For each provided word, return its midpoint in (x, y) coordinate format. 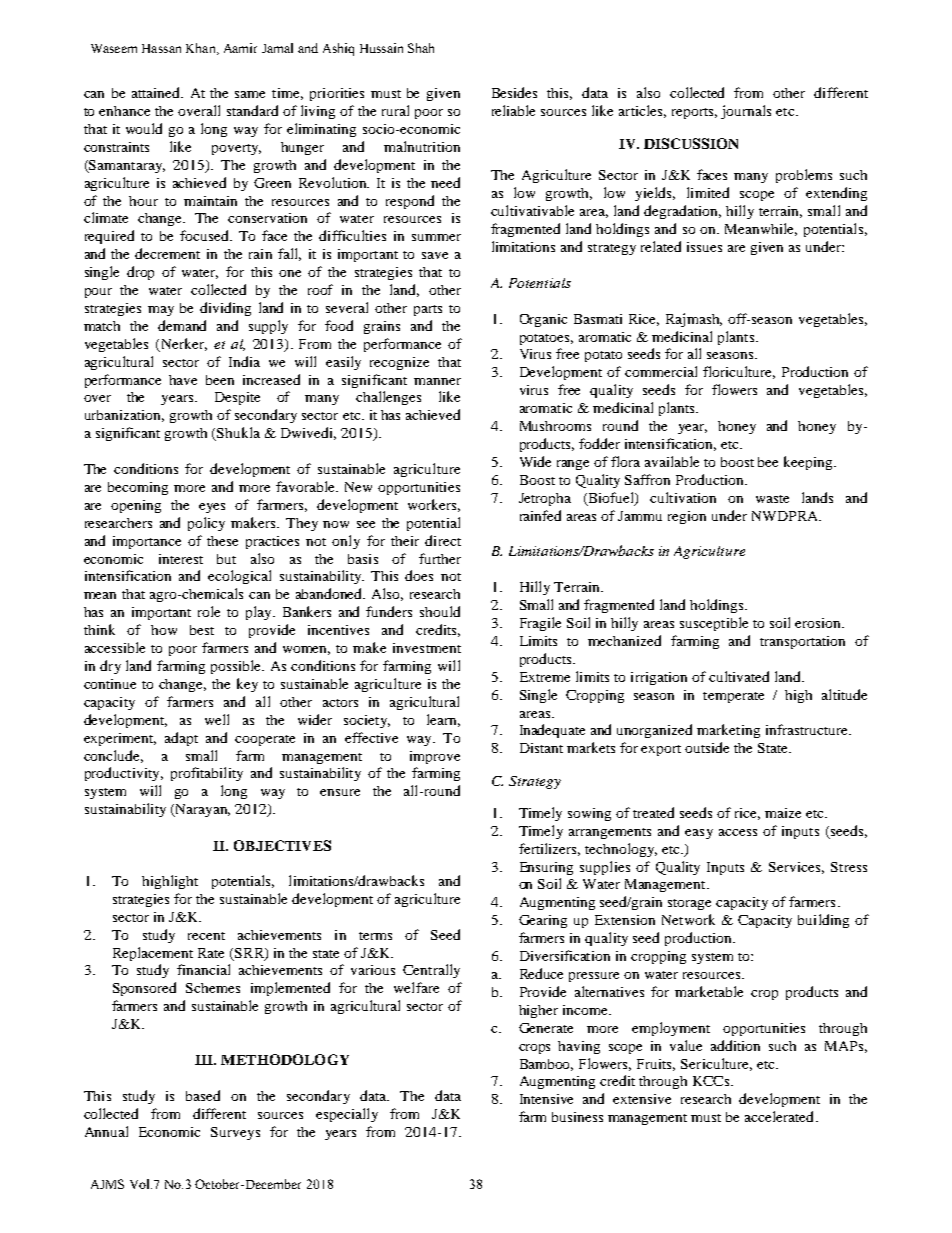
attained (157, 92)
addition (735, 1045)
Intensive (546, 1099)
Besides (514, 92)
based (203, 1095)
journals (746, 112)
